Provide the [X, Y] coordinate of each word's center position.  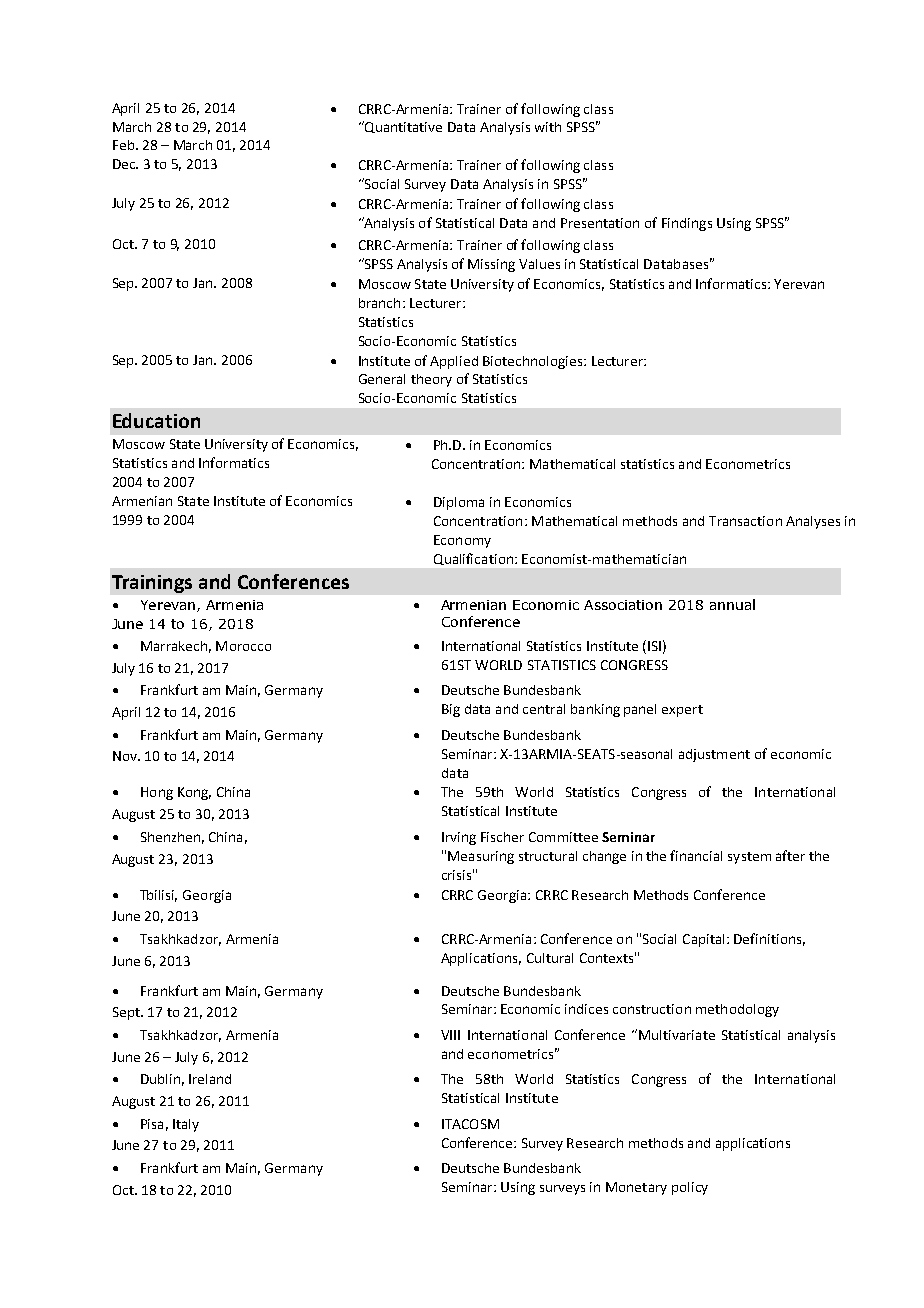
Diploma [459, 503]
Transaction [745, 521]
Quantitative [402, 127]
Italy [186, 1125]
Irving [459, 838]
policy [690, 1188]
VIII [450, 1035]
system [749, 858]
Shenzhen [170, 837]
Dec [125, 164]
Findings [687, 224]
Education [156, 420]
